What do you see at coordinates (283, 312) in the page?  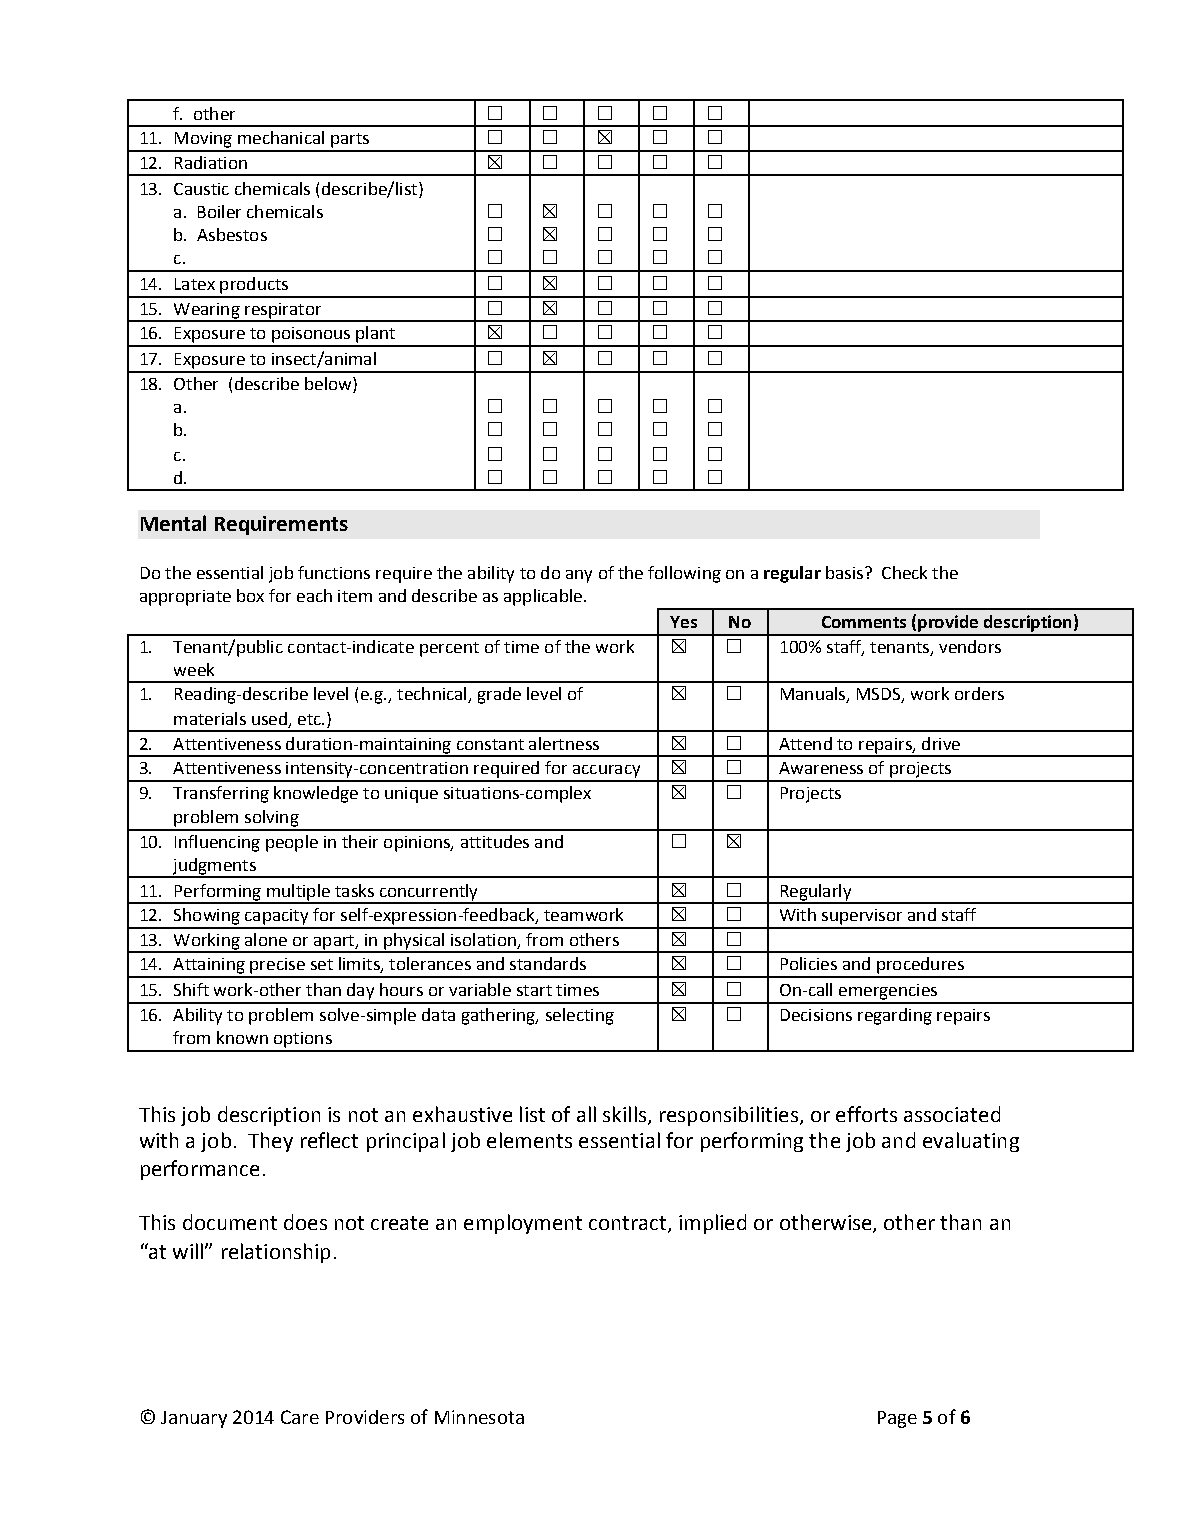 I see `respirator` at bounding box center [283, 312].
